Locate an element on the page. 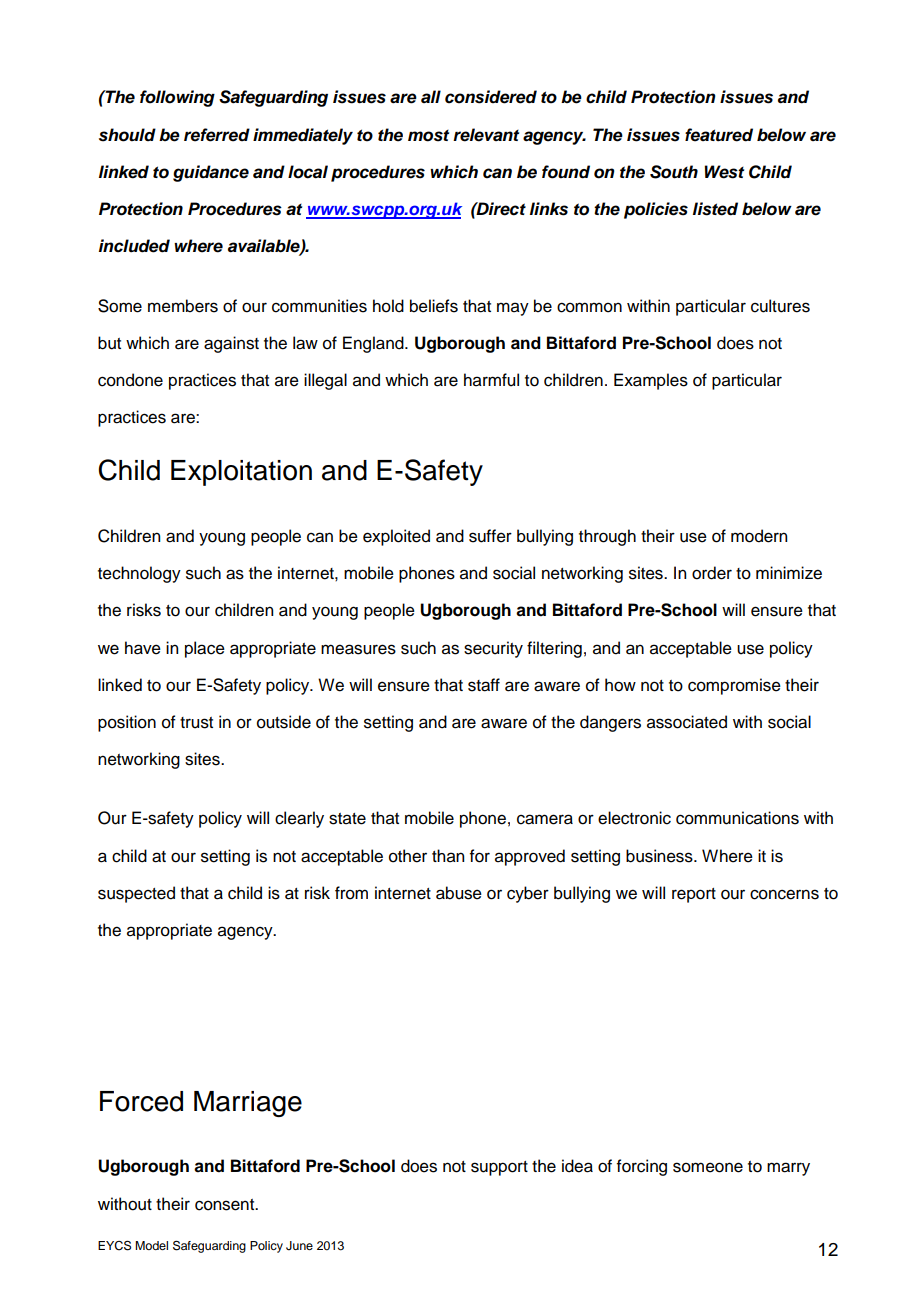  most is located at coordinates (428, 136).
